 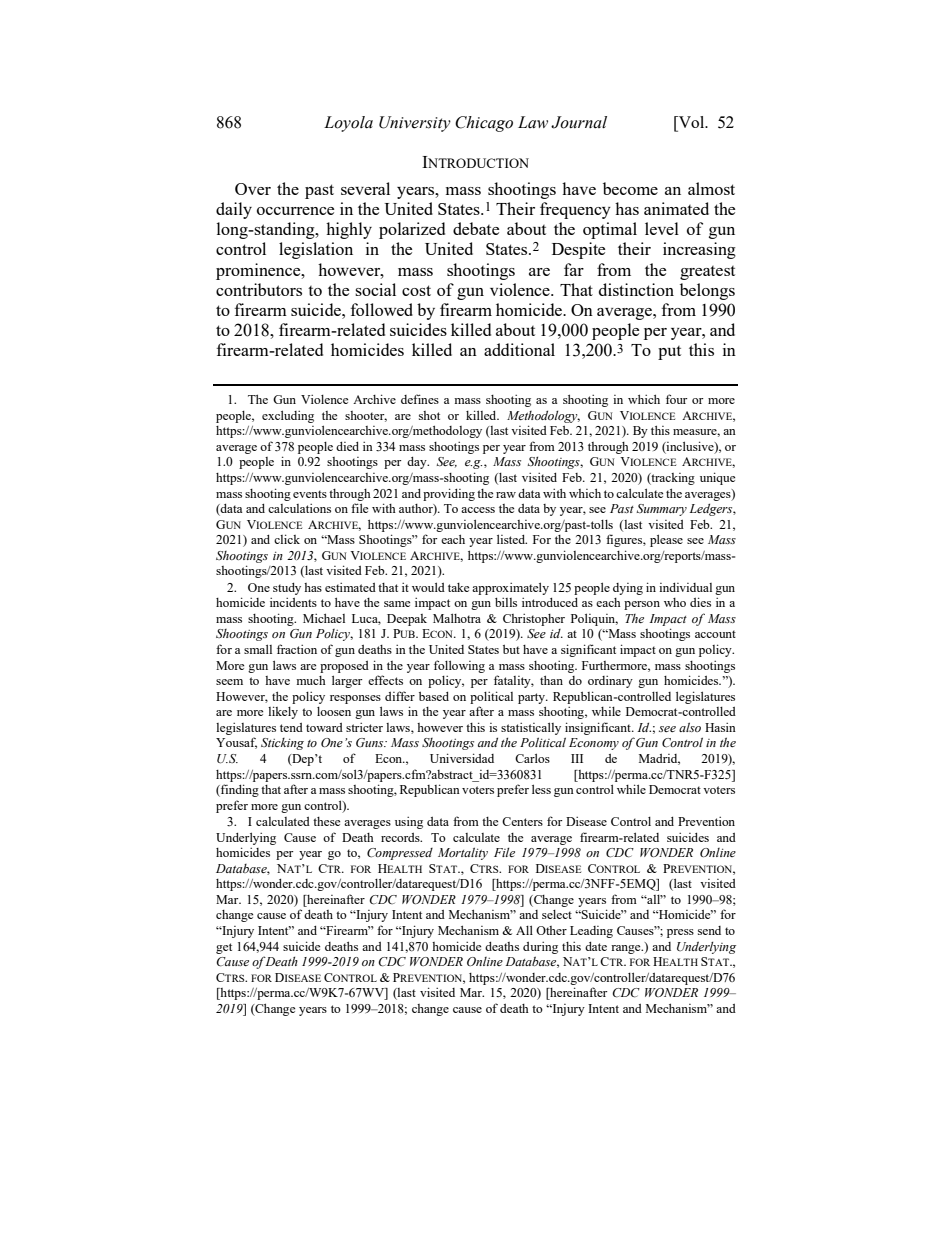 What do you see at coordinates (293, 602) in the image?
I see `incidents` at bounding box center [293, 602].
